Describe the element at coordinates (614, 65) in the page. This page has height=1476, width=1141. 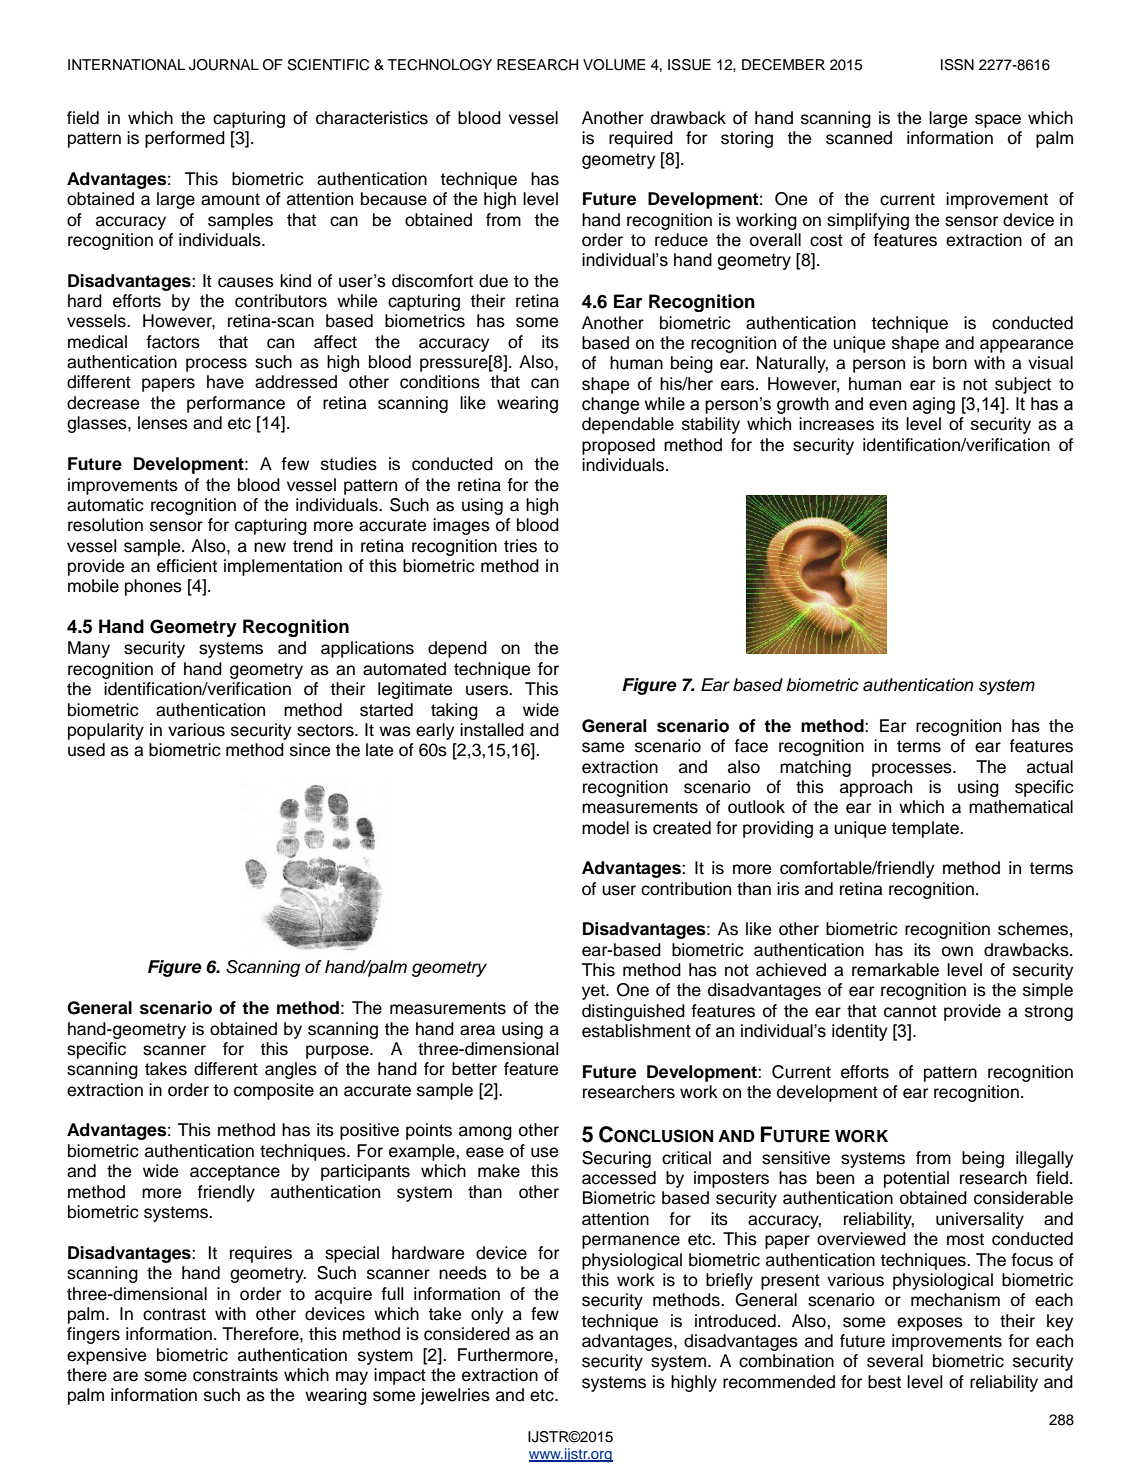
I see `VOLUME` at that location.
